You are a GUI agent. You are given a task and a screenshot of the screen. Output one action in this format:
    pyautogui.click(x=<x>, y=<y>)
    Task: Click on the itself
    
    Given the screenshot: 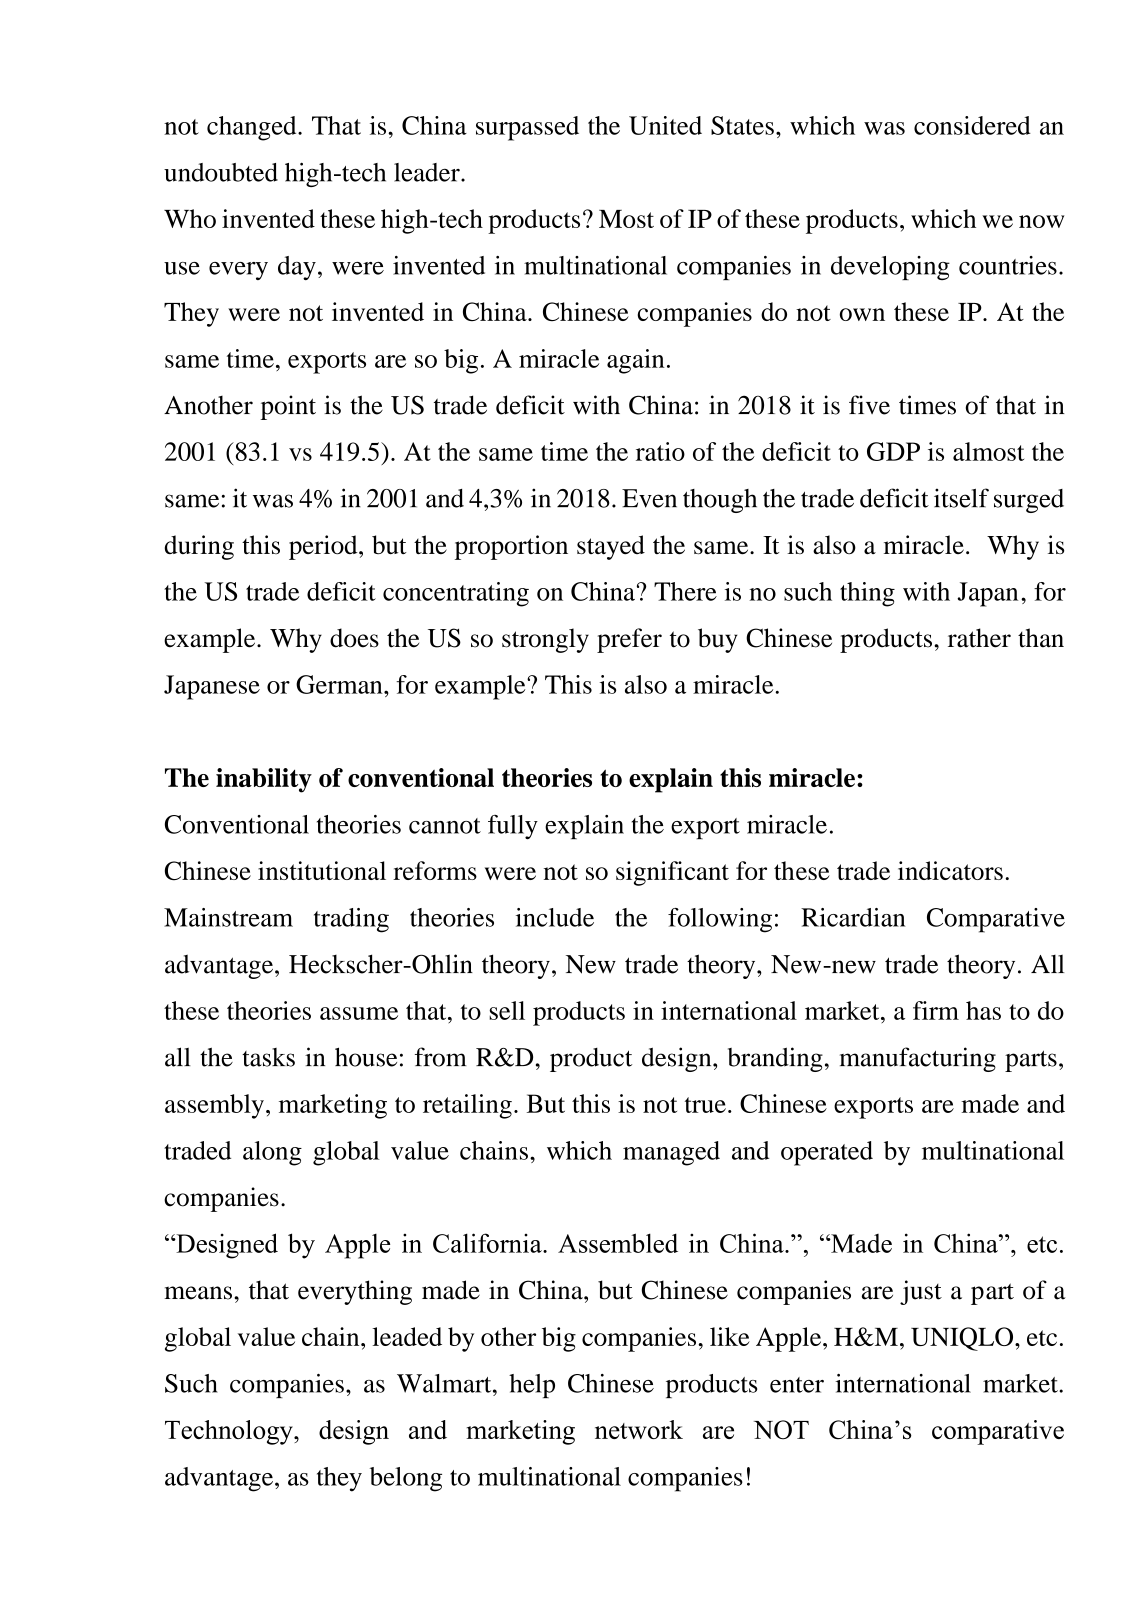 What is the action you would take?
    pyautogui.click(x=961, y=498)
